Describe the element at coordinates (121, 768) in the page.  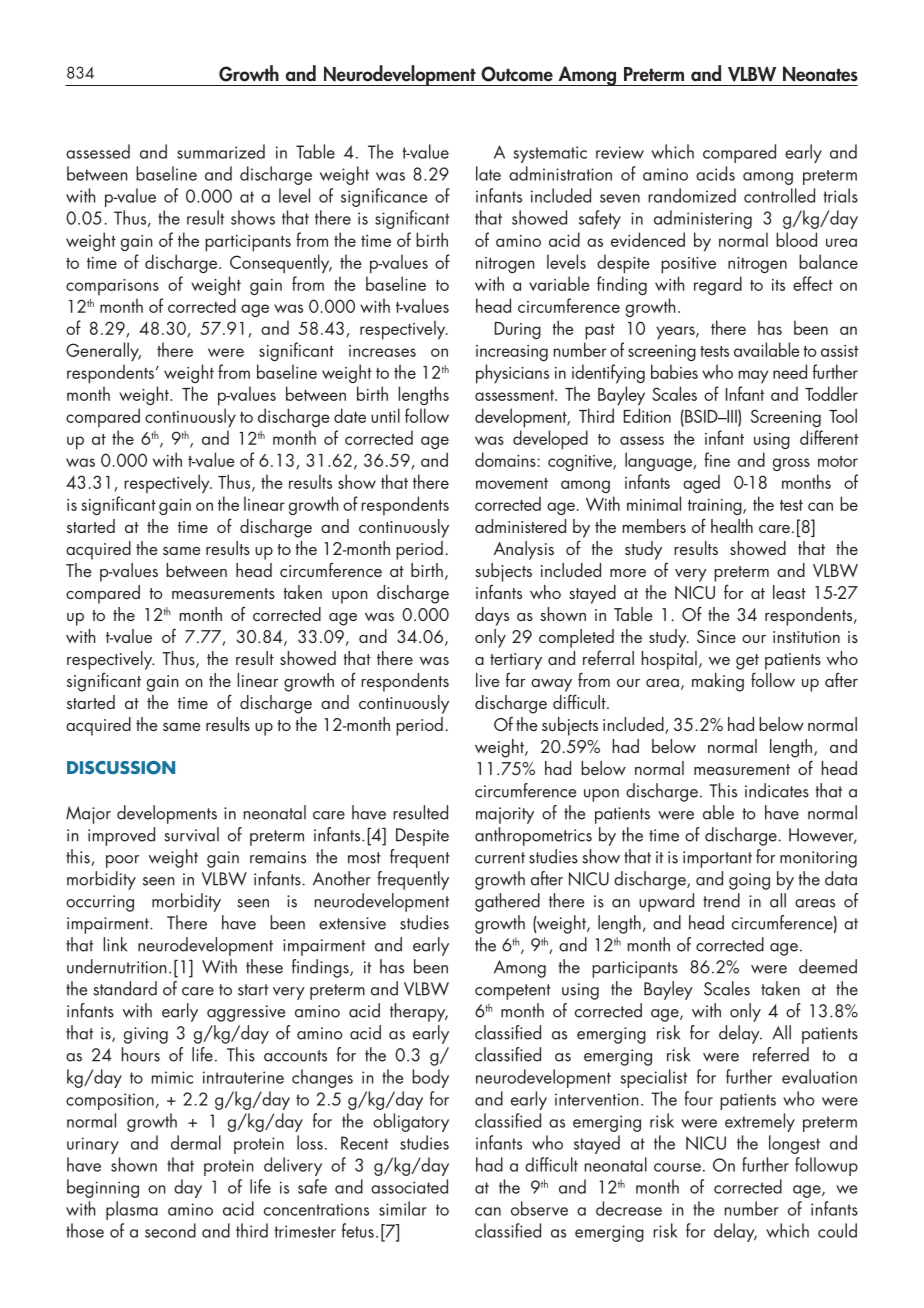
I see `DISCUSSION` at that location.
